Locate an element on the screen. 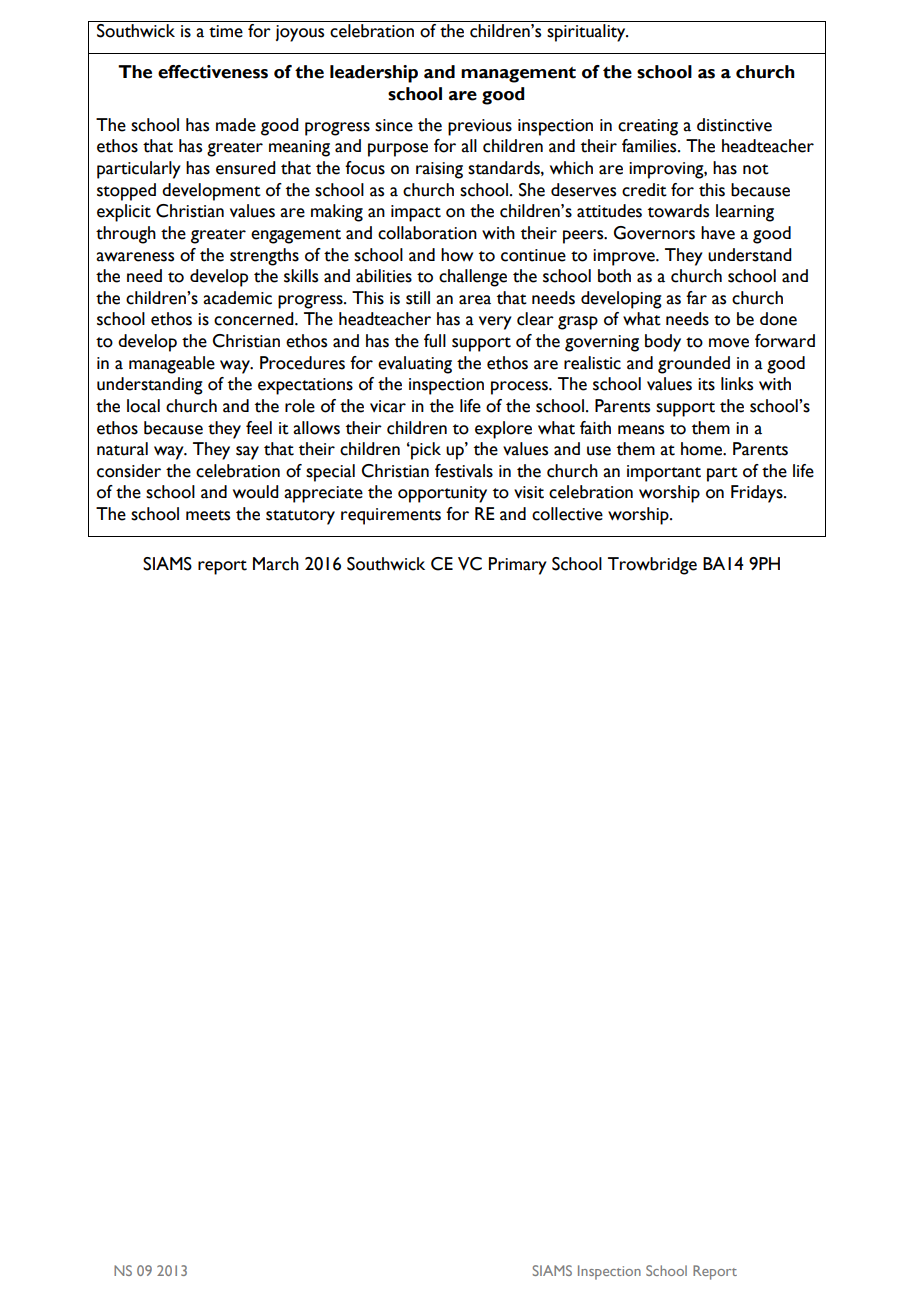 Image resolution: width=924 pixels, height=1308 pixels. far is located at coordinates (696, 298).
